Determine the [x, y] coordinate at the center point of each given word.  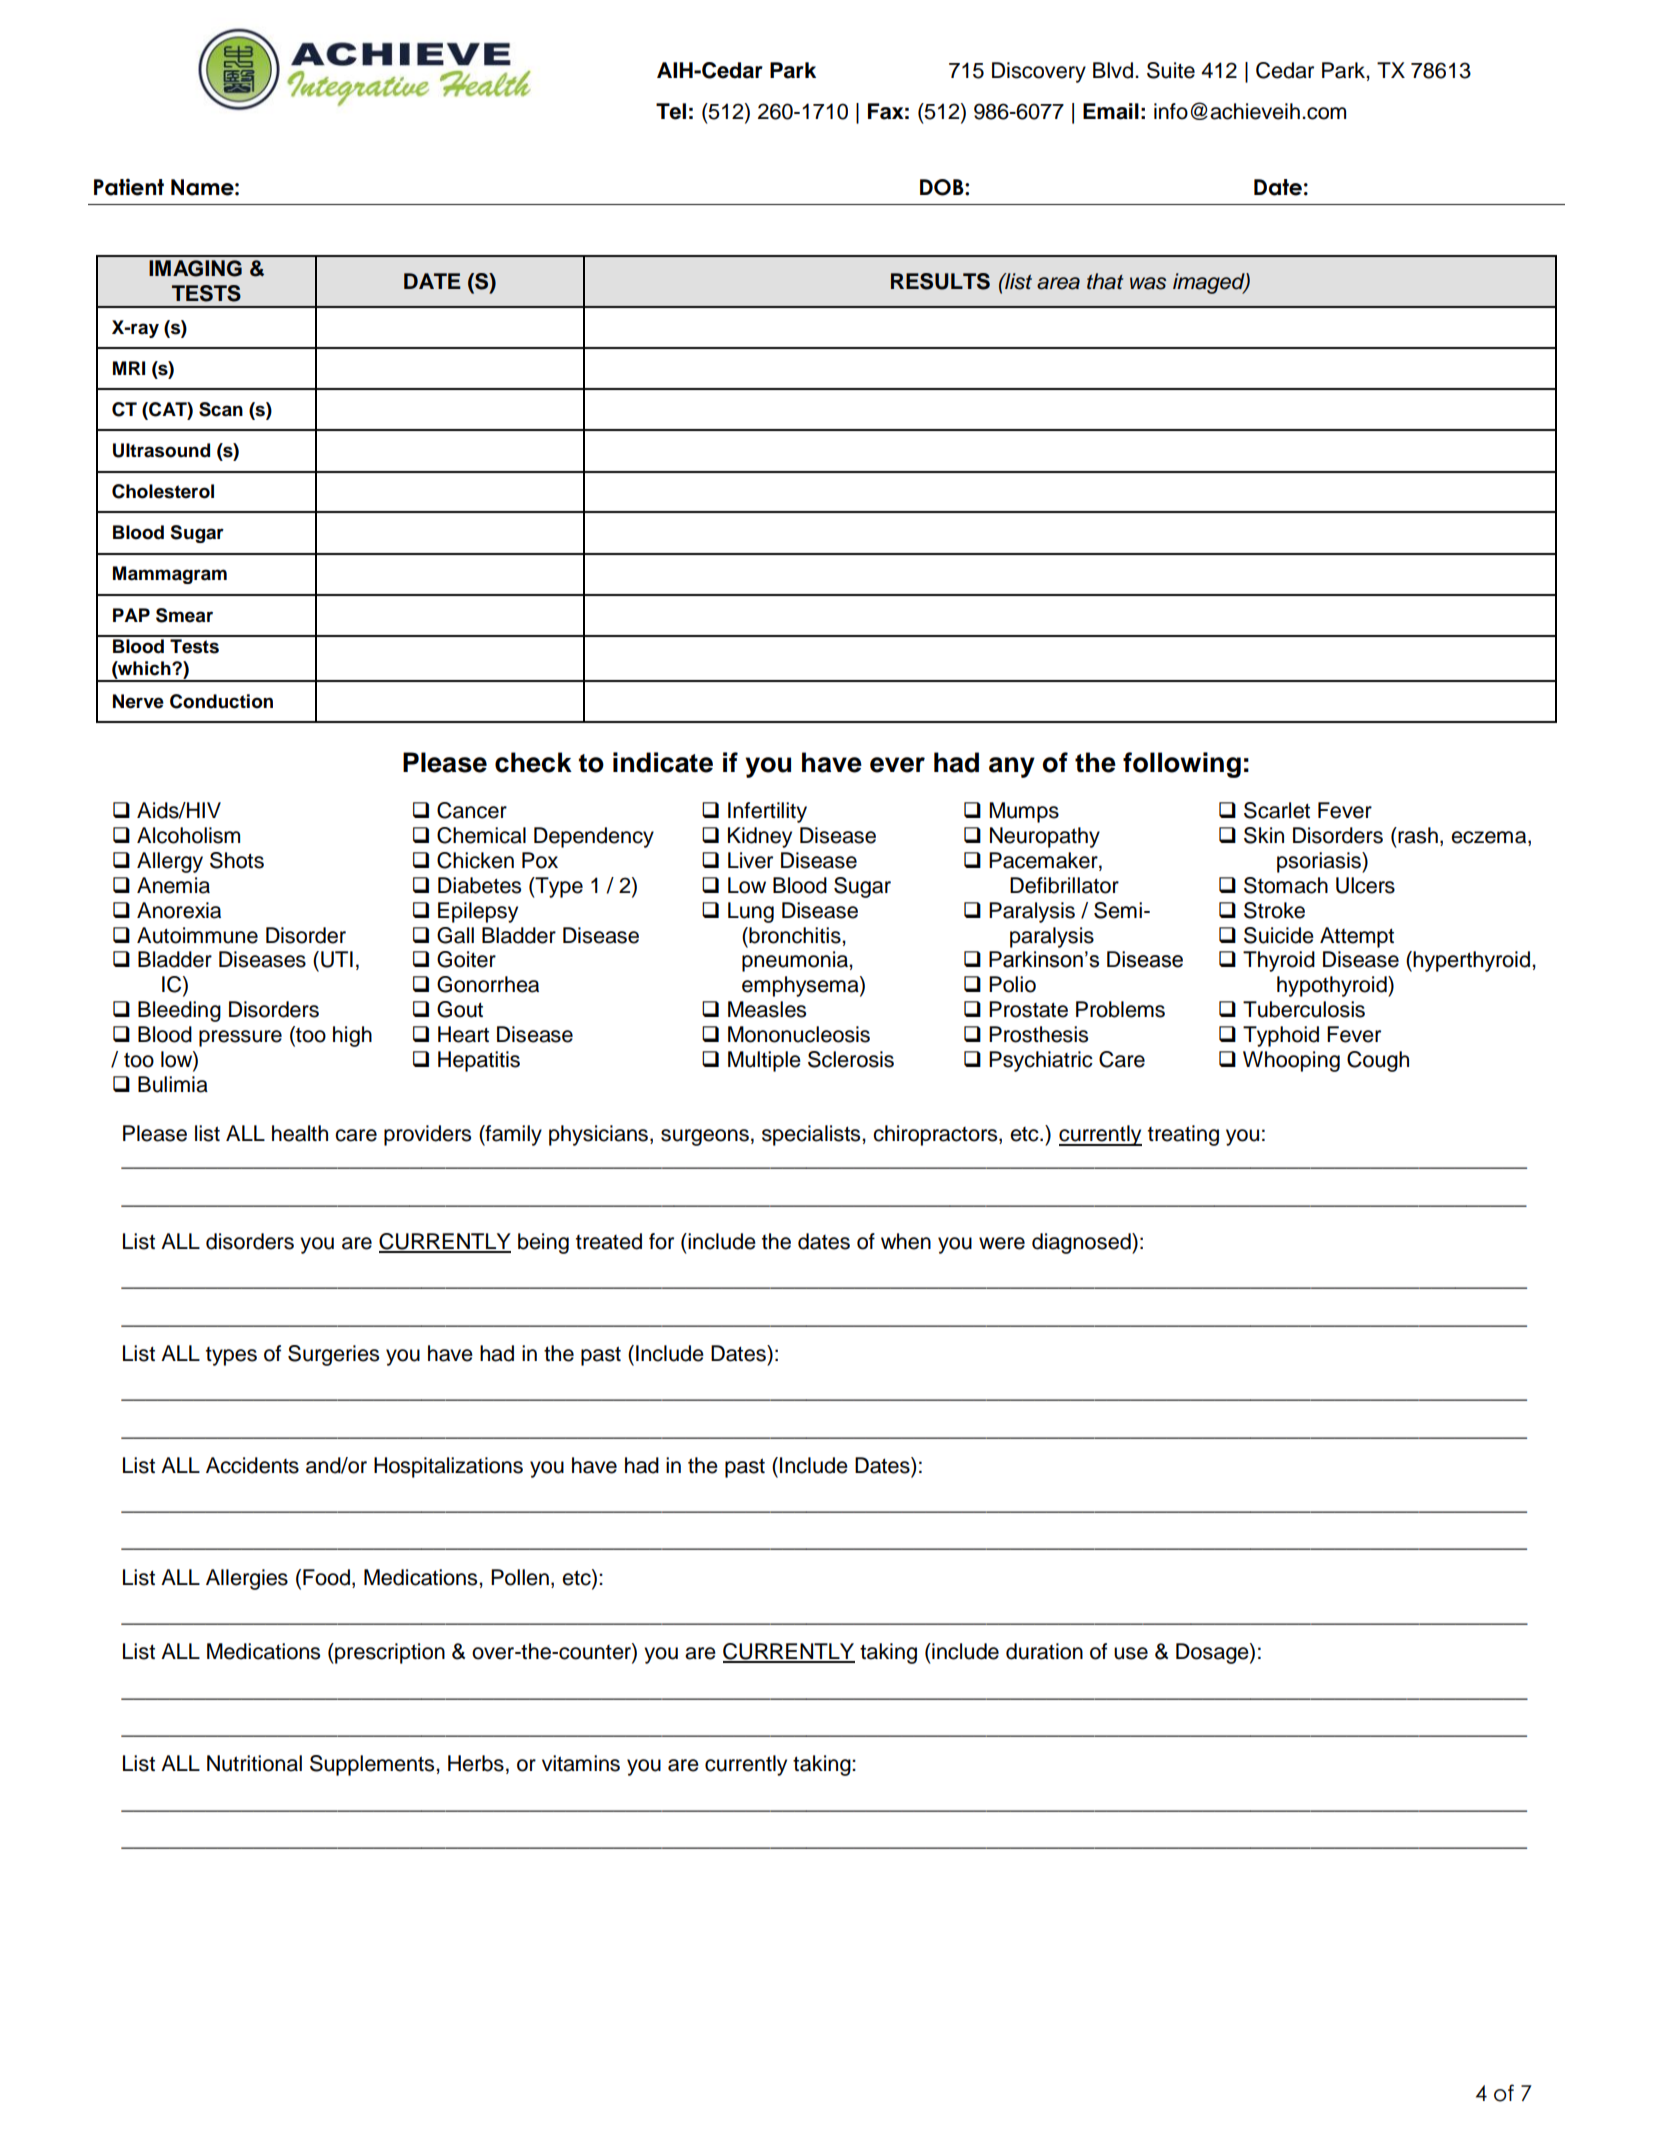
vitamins [581, 1763]
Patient [129, 187]
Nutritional [254, 1763]
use [1131, 1653]
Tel [671, 111]
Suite [1171, 70]
